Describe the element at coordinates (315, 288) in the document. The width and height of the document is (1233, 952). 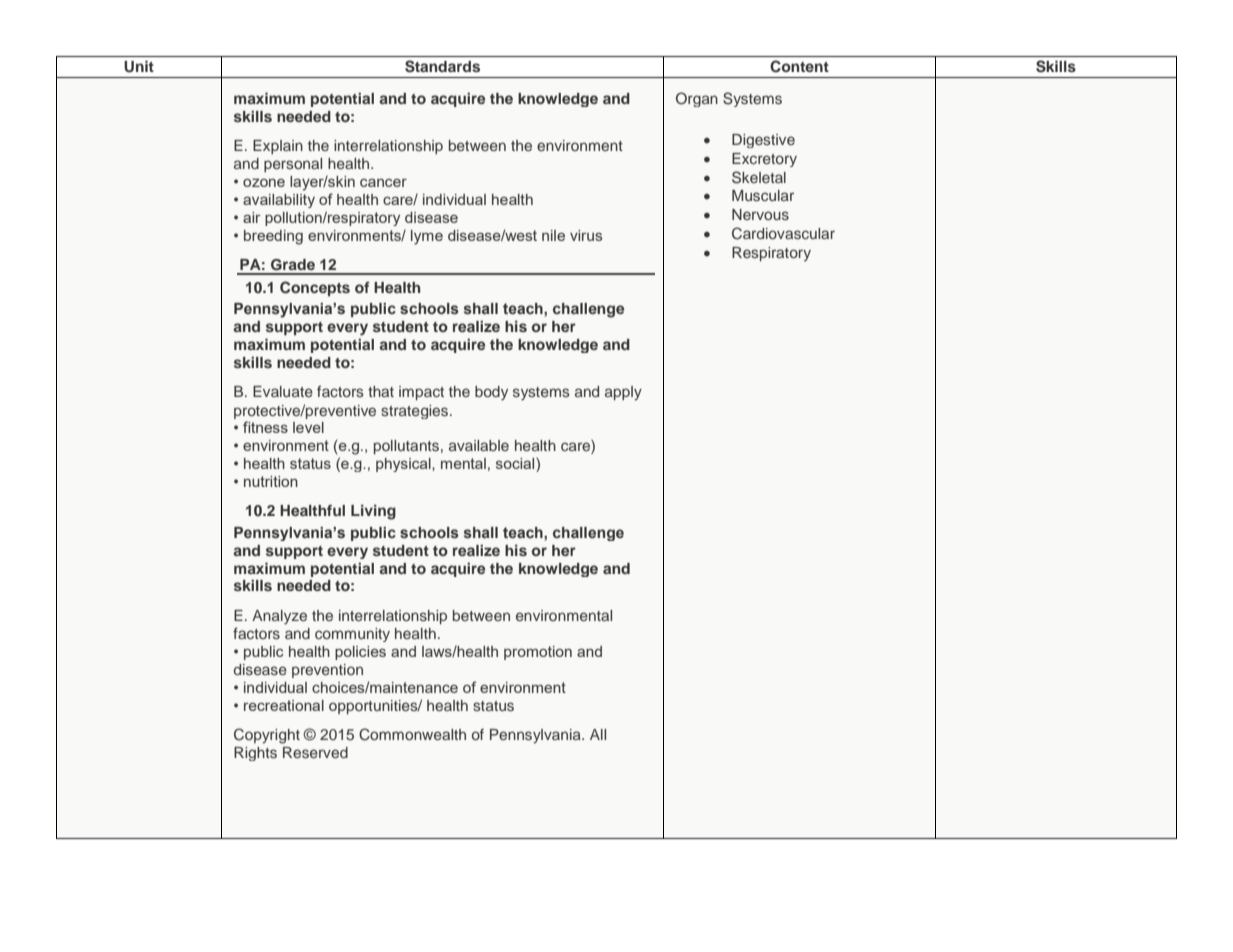
I see `Concepts` at that location.
